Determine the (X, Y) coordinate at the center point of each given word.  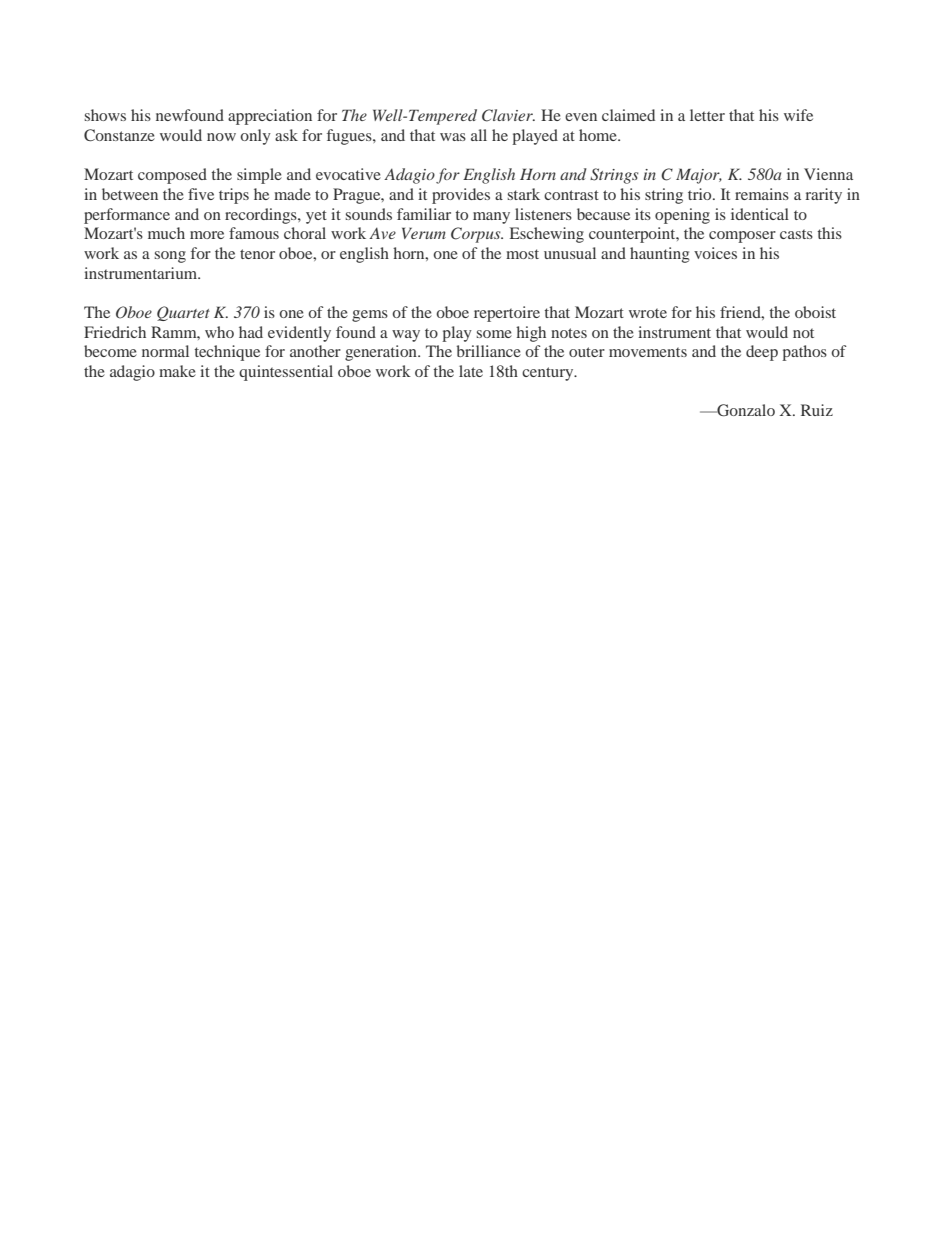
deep (762, 353)
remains (762, 194)
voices (715, 253)
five (201, 194)
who (219, 332)
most (522, 254)
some (494, 334)
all (479, 135)
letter (707, 115)
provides (461, 196)
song (170, 257)
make (177, 371)
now (221, 137)
